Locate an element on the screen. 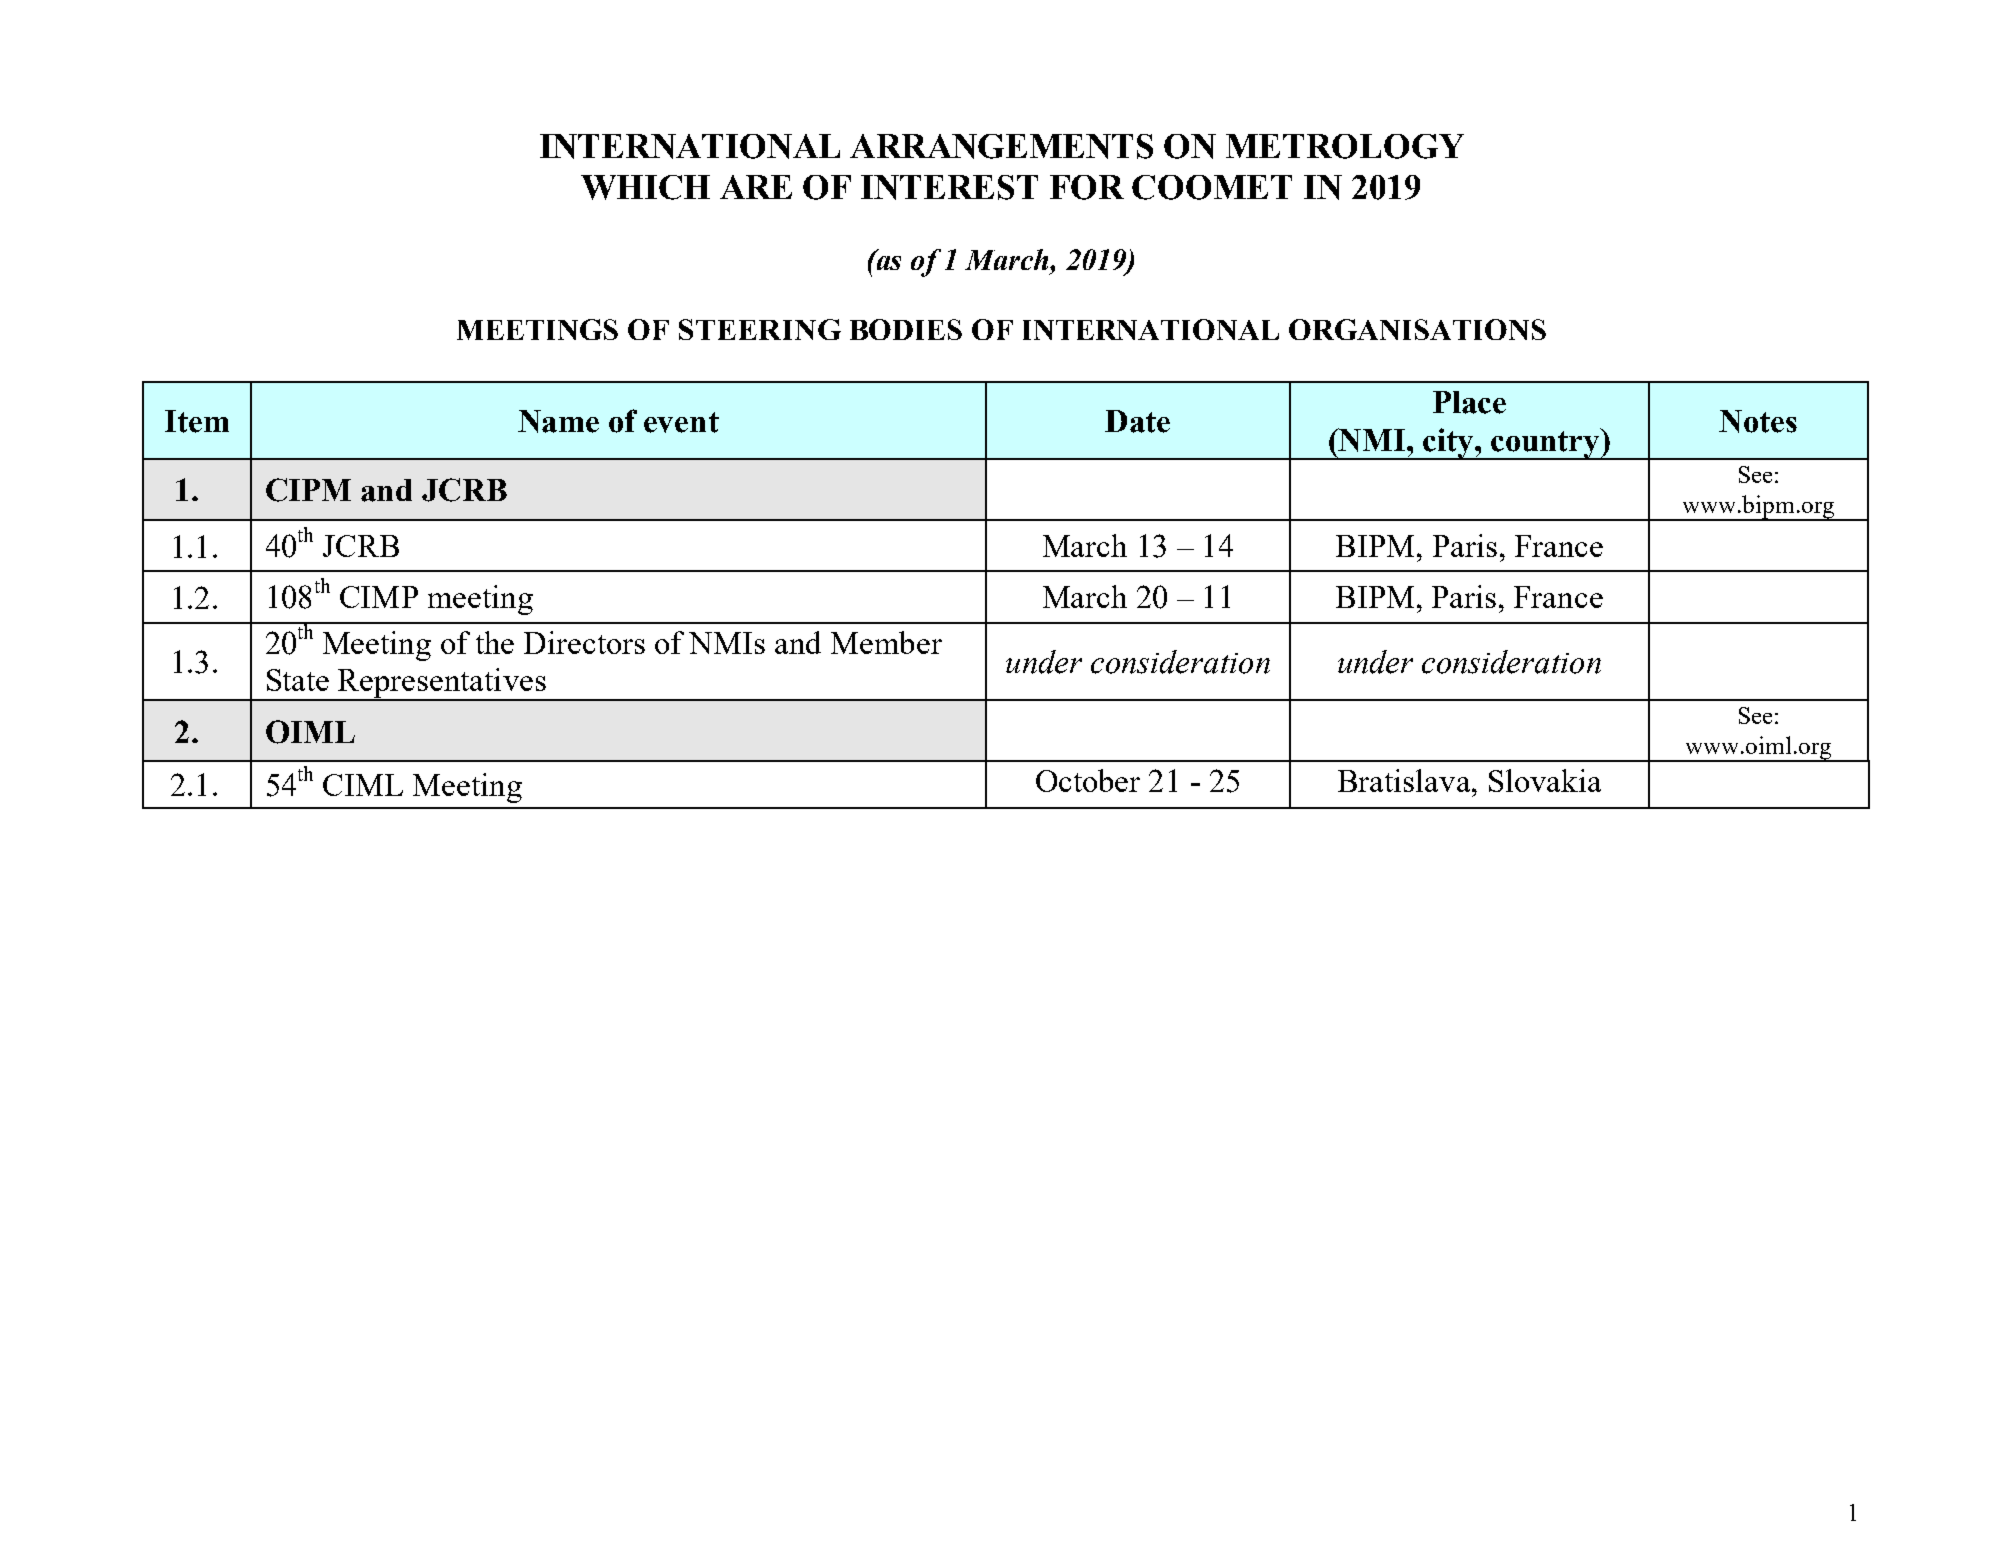  Place is located at coordinates (1469, 402).
